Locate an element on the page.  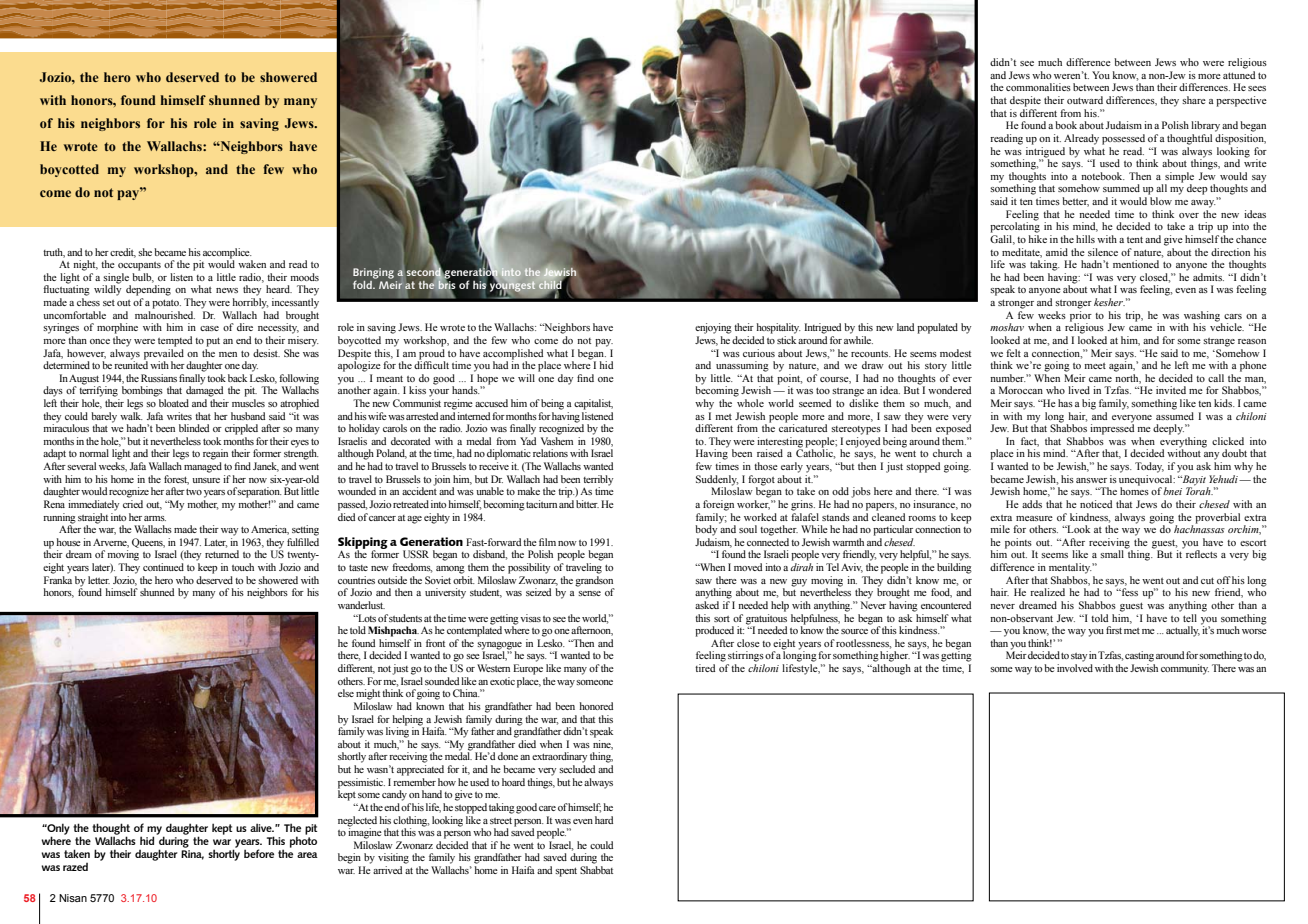
tired is located at coordinates (705, 668).
